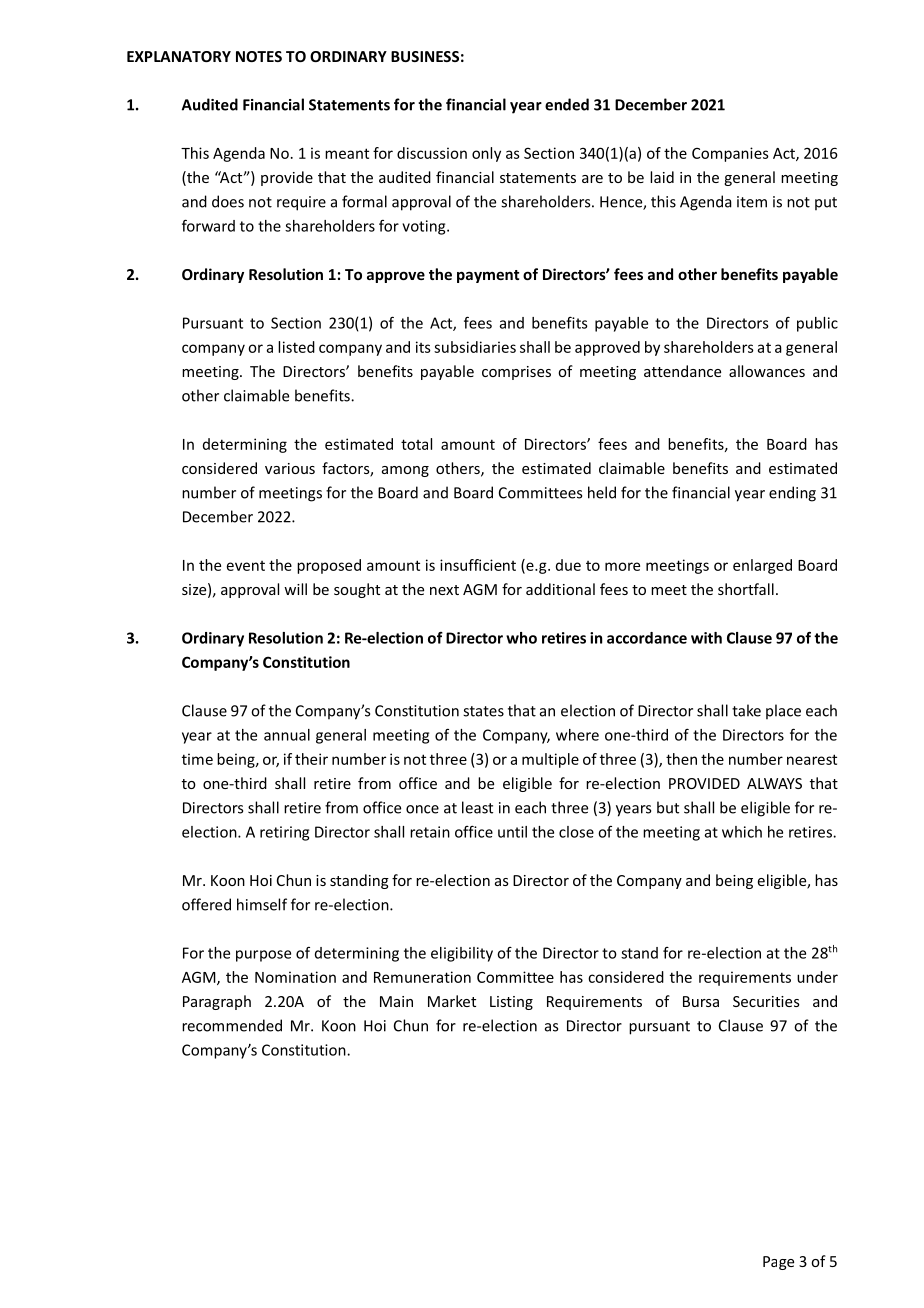 The height and width of the screenshot is (1308, 924). I want to click on will, so click(295, 589).
